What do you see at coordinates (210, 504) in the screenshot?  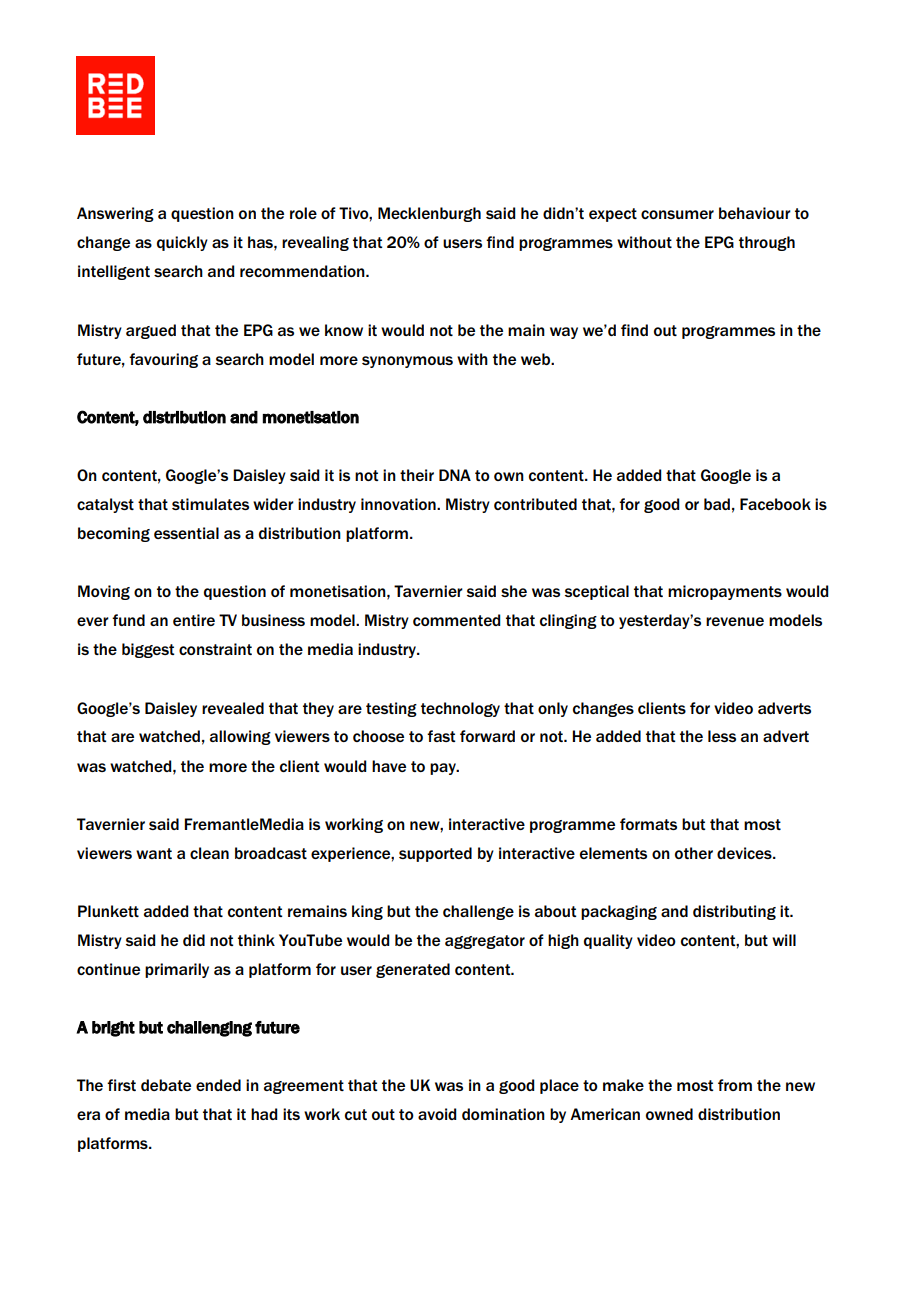 I see `stimulates` at bounding box center [210, 504].
